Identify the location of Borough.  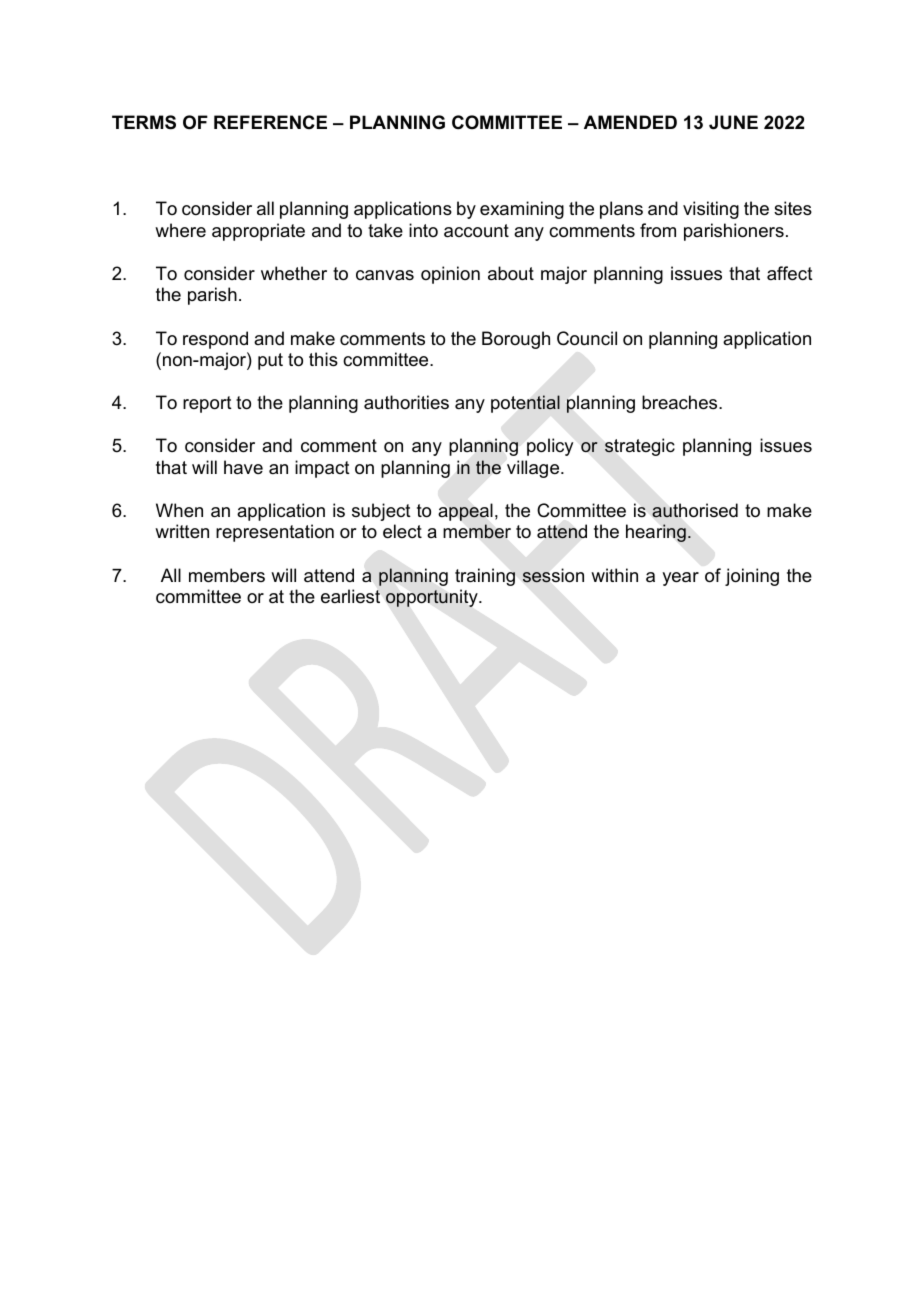
(516, 340).
